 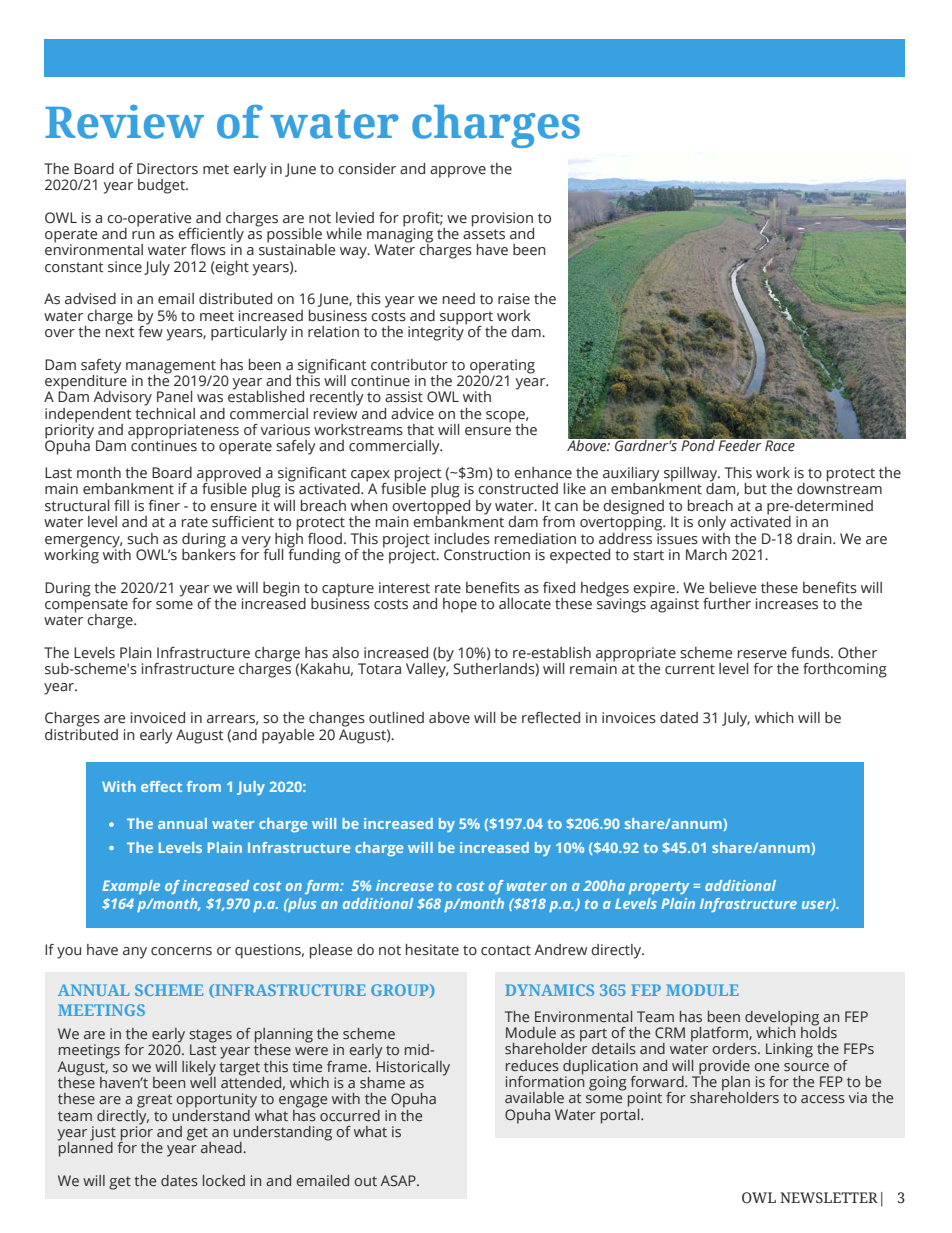 What do you see at coordinates (432, 950) in the image?
I see `hesitate` at bounding box center [432, 950].
